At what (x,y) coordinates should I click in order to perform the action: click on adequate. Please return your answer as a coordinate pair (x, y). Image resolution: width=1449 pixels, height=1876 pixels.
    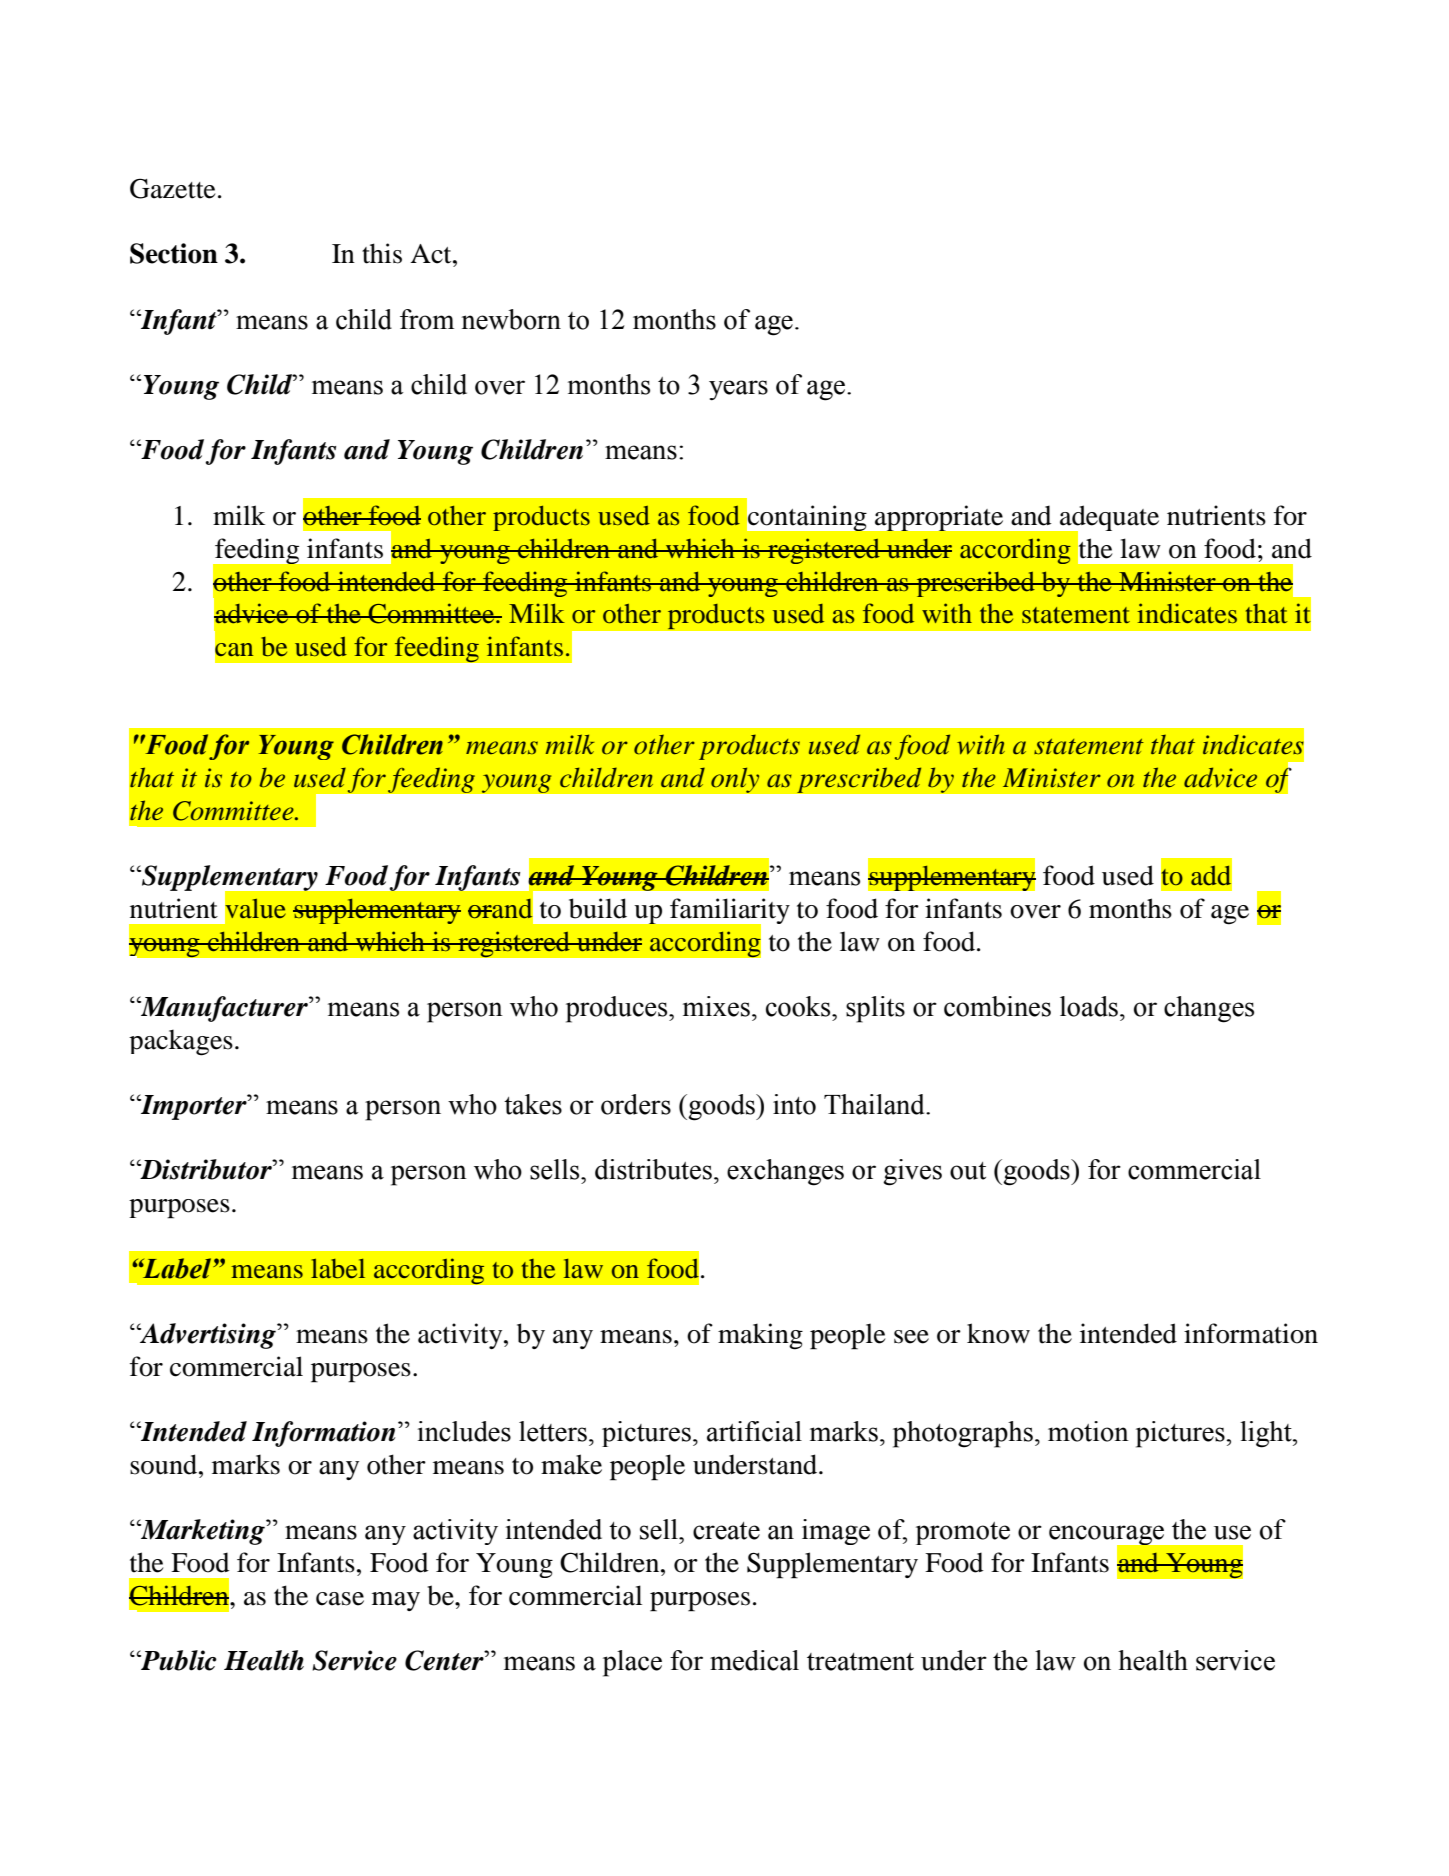
    Looking at the image, I should click on (1108, 519).
